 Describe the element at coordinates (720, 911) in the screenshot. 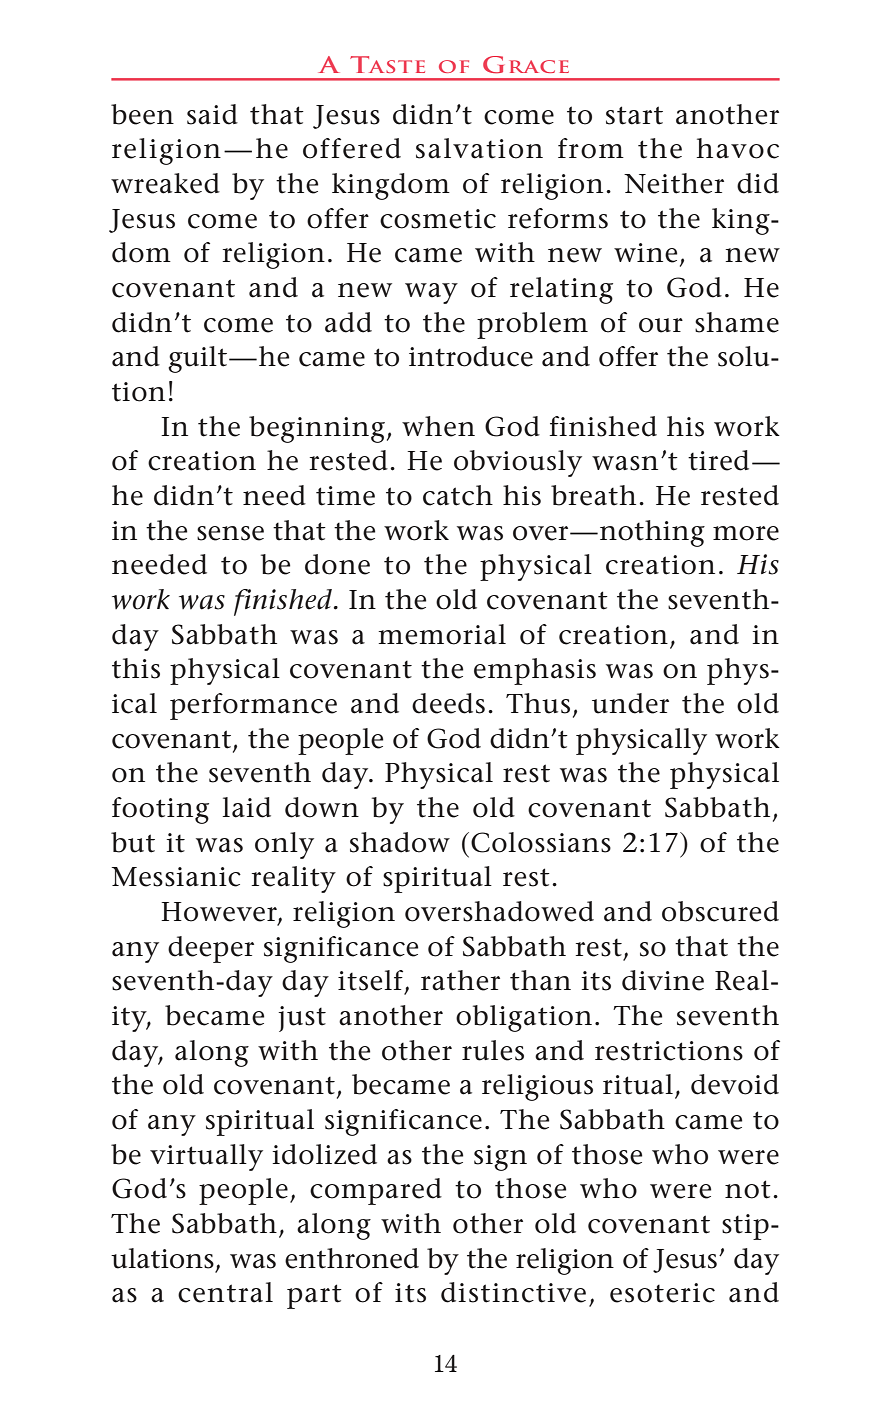

I see `obscured` at that location.
